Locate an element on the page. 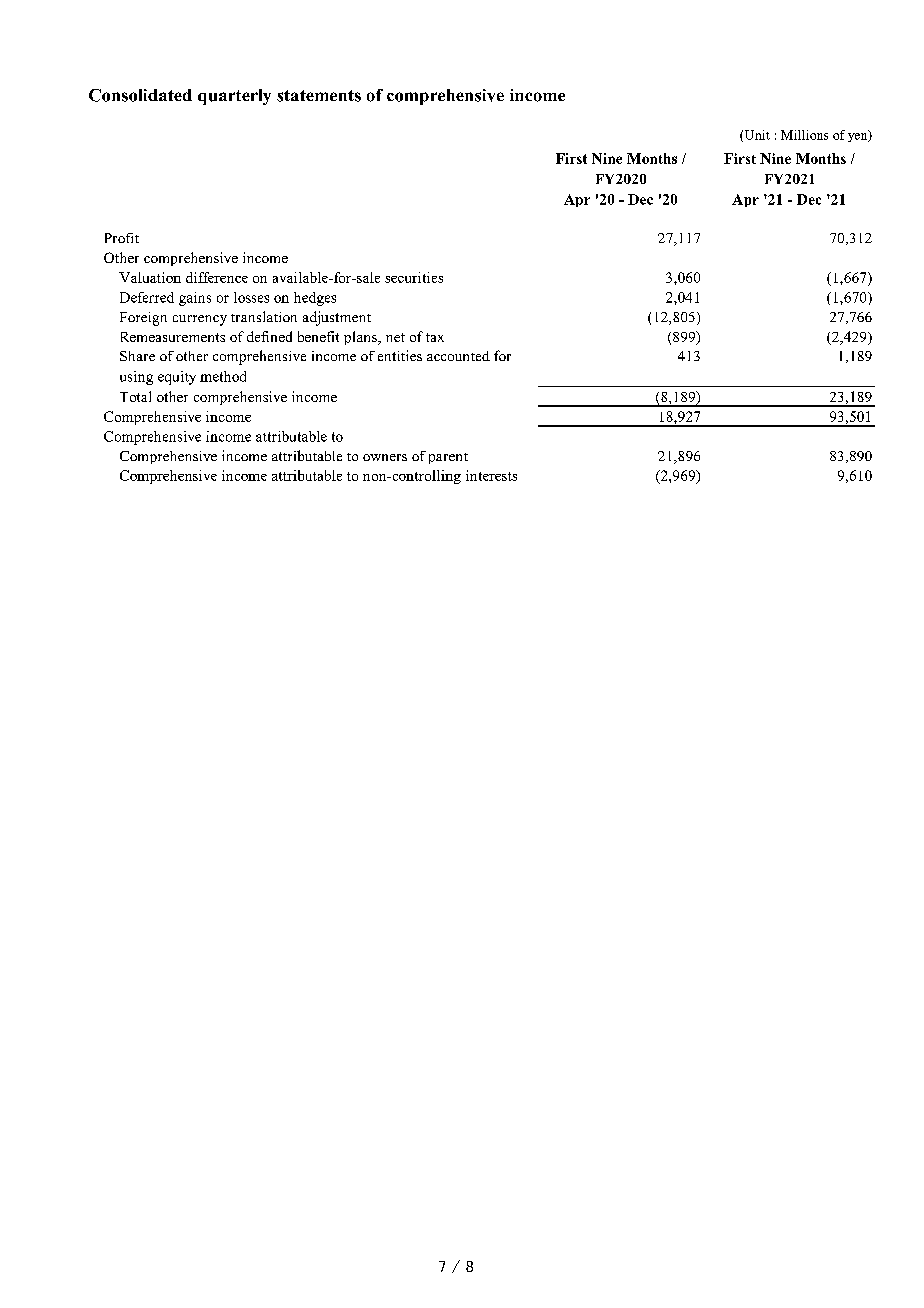 This document has height=1308, width=924. entities is located at coordinates (400, 355).
